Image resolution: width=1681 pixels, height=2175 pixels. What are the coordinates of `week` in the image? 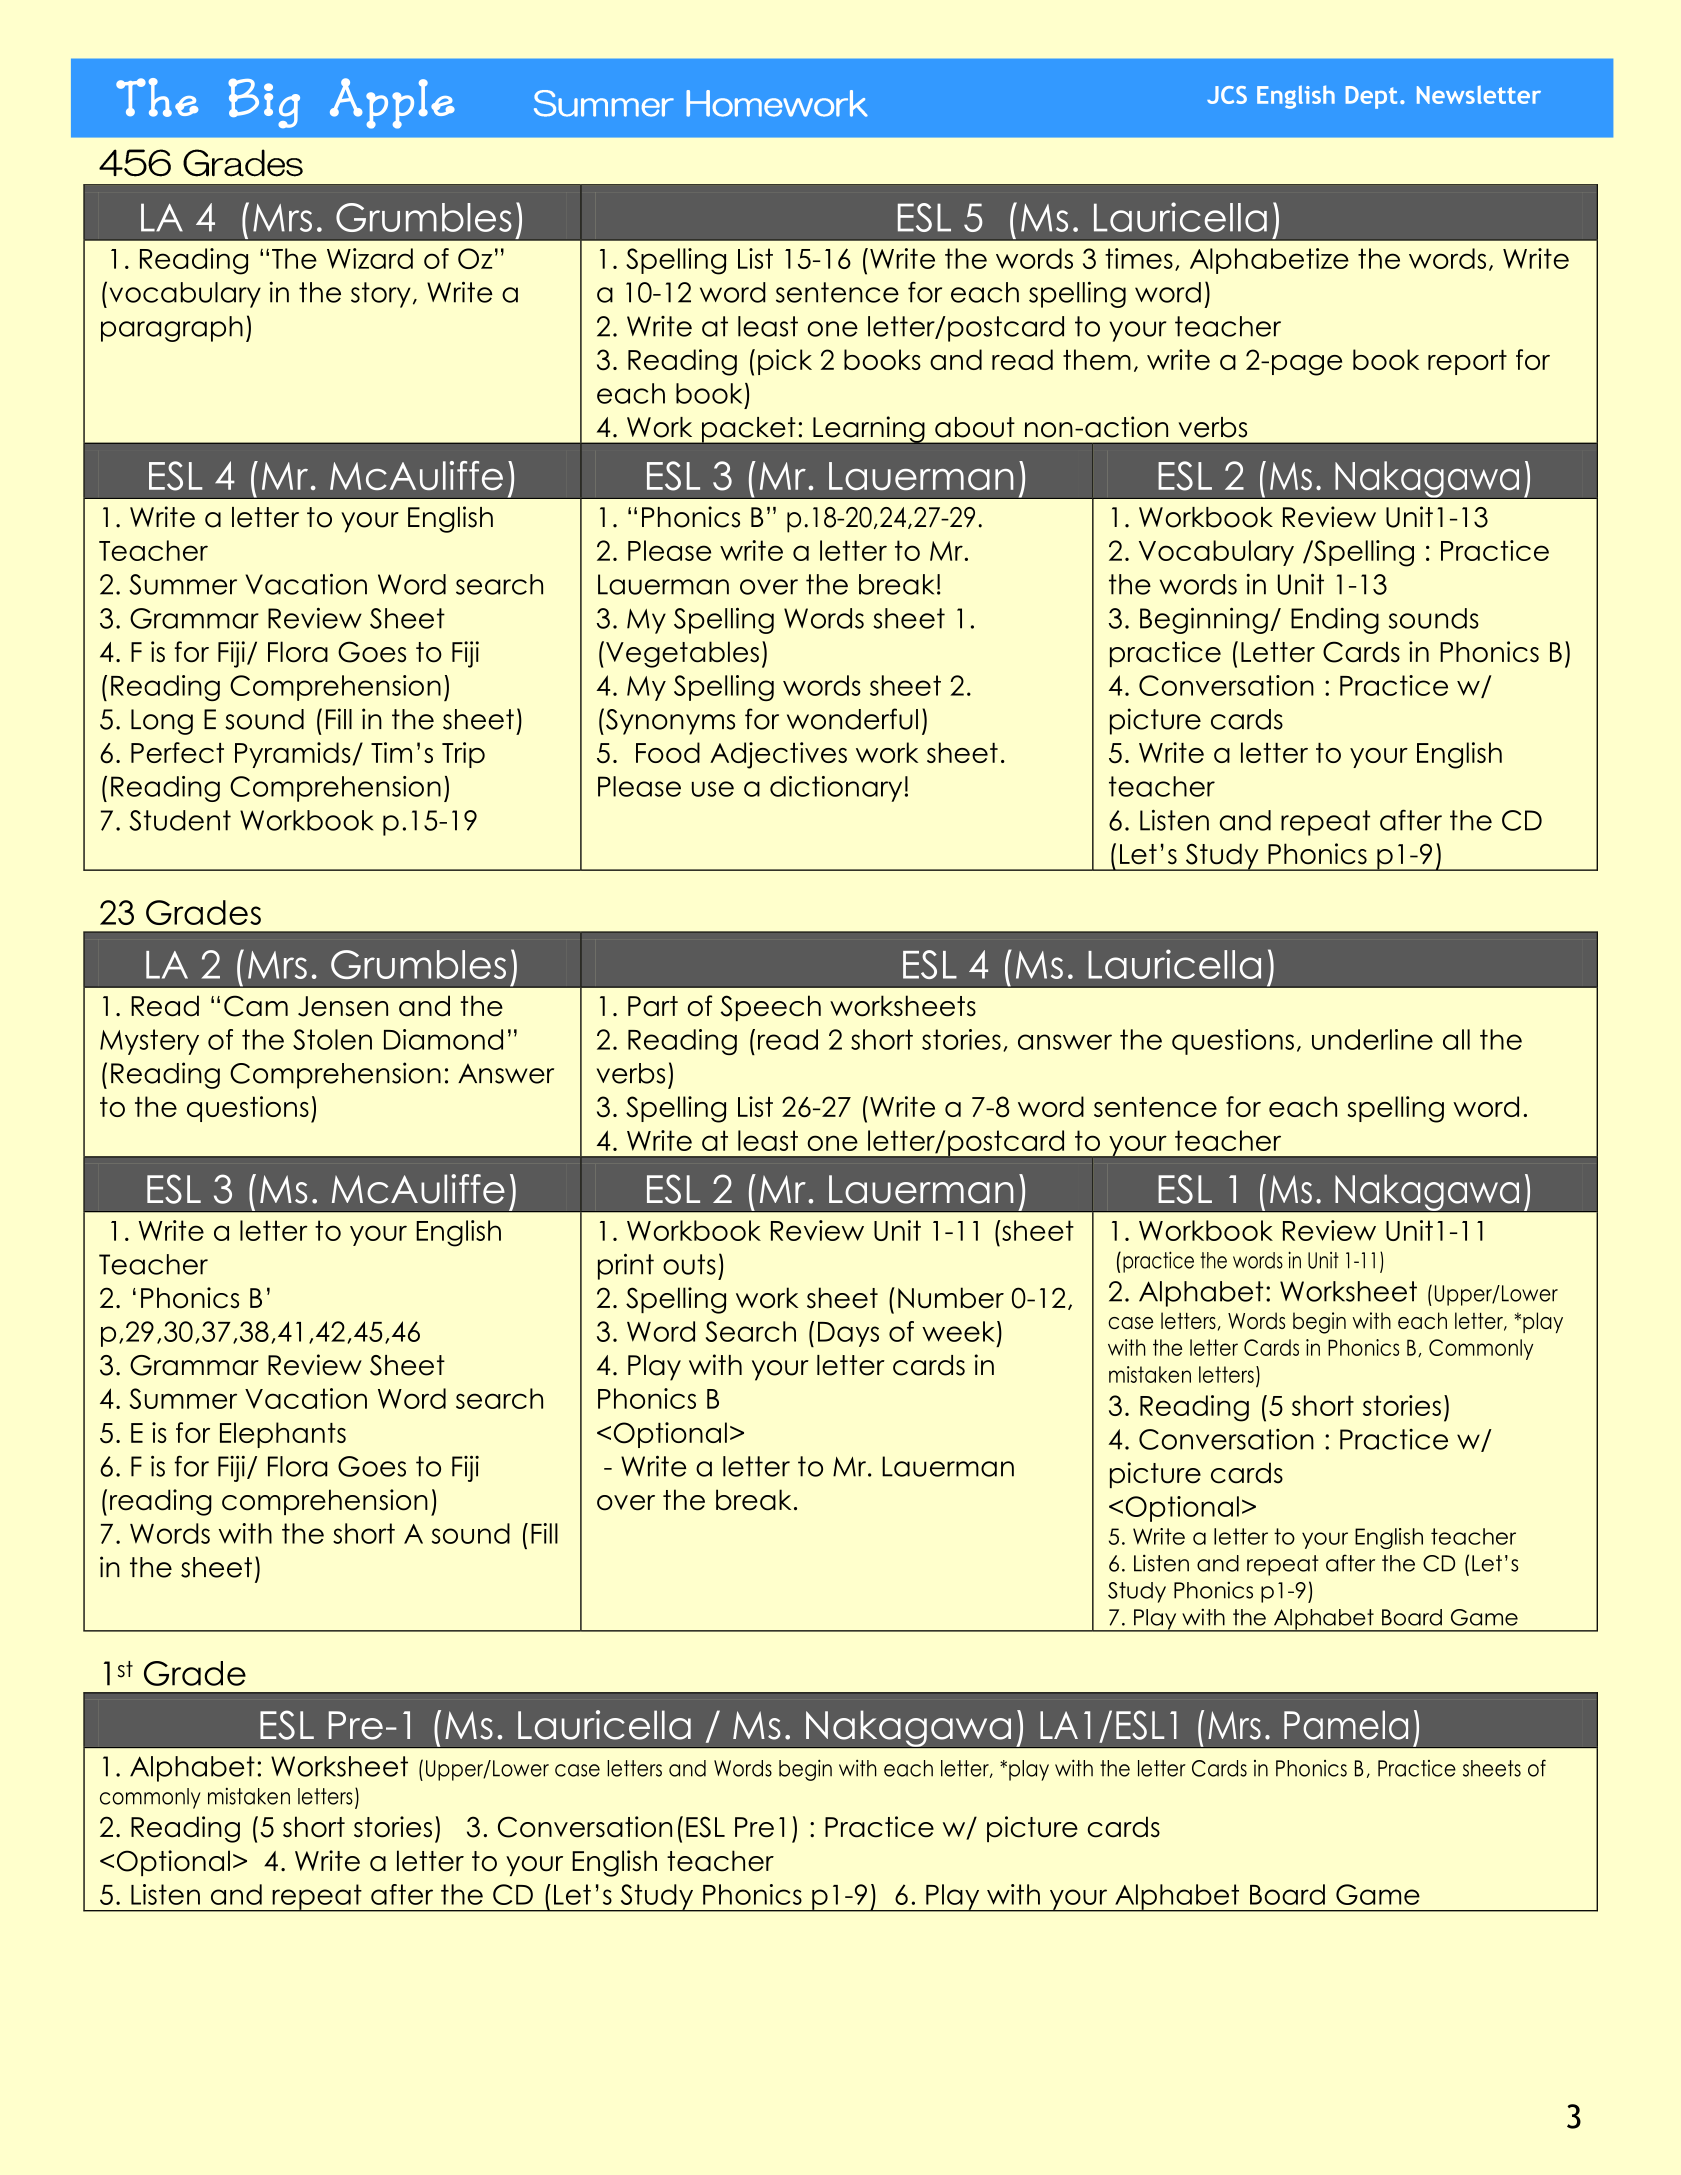 It's located at (958, 1331).
